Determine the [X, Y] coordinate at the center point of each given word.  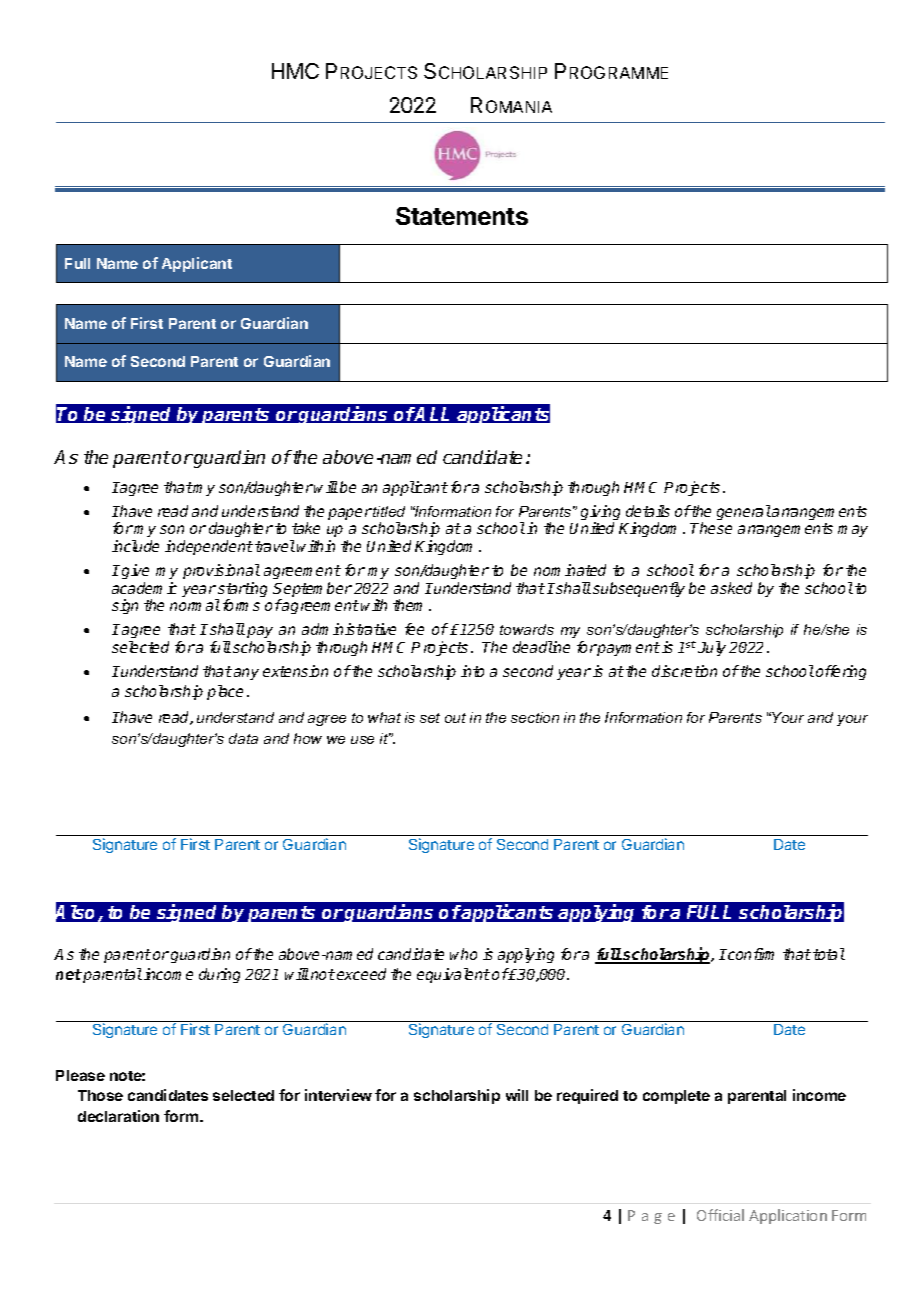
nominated [570, 570]
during [219, 975]
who [463, 954]
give [135, 571]
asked [731, 588]
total [829, 954]
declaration [118, 1116]
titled [388, 511]
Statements [462, 216]
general [744, 512]
